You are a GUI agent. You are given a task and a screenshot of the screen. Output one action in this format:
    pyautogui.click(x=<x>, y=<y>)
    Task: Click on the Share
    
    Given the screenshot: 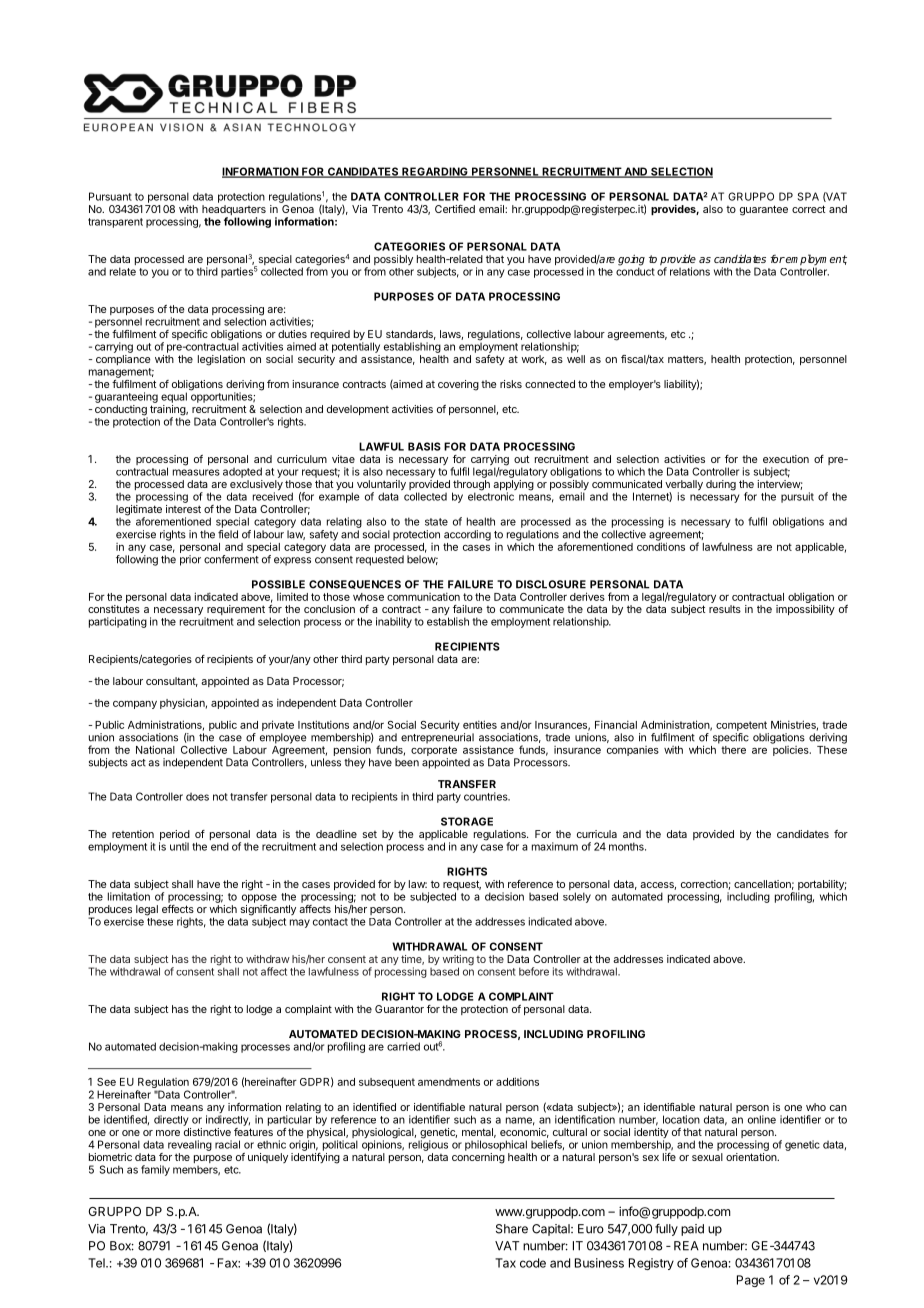 What is the action you would take?
    pyautogui.click(x=512, y=1229)
